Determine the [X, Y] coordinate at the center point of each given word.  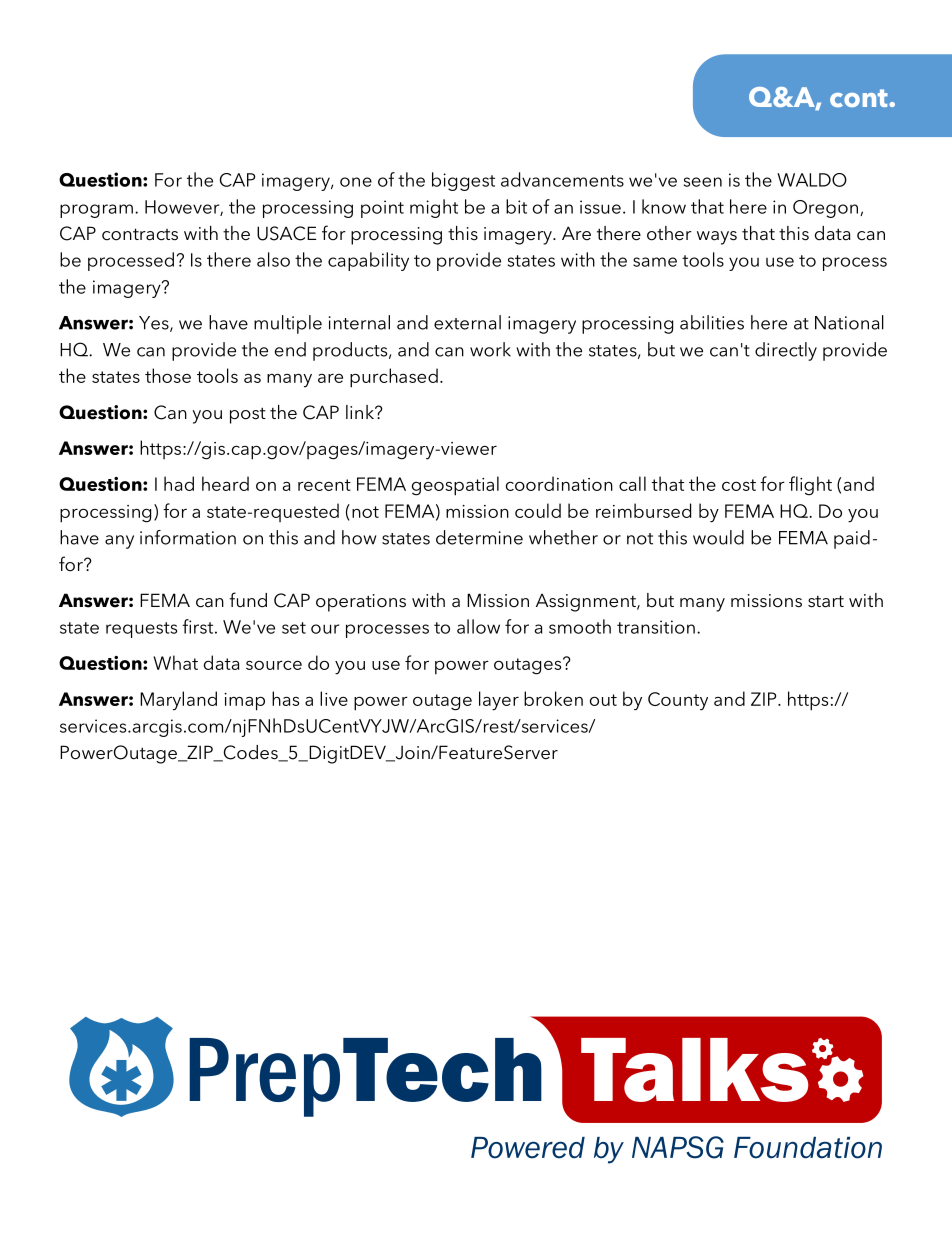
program [96, 211]
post [248, 415]
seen [703, 182]
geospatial [455, 486]
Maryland [178, 700]
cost [739, 485]
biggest [463, 181]
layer [499, 701]
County [678, 701]
